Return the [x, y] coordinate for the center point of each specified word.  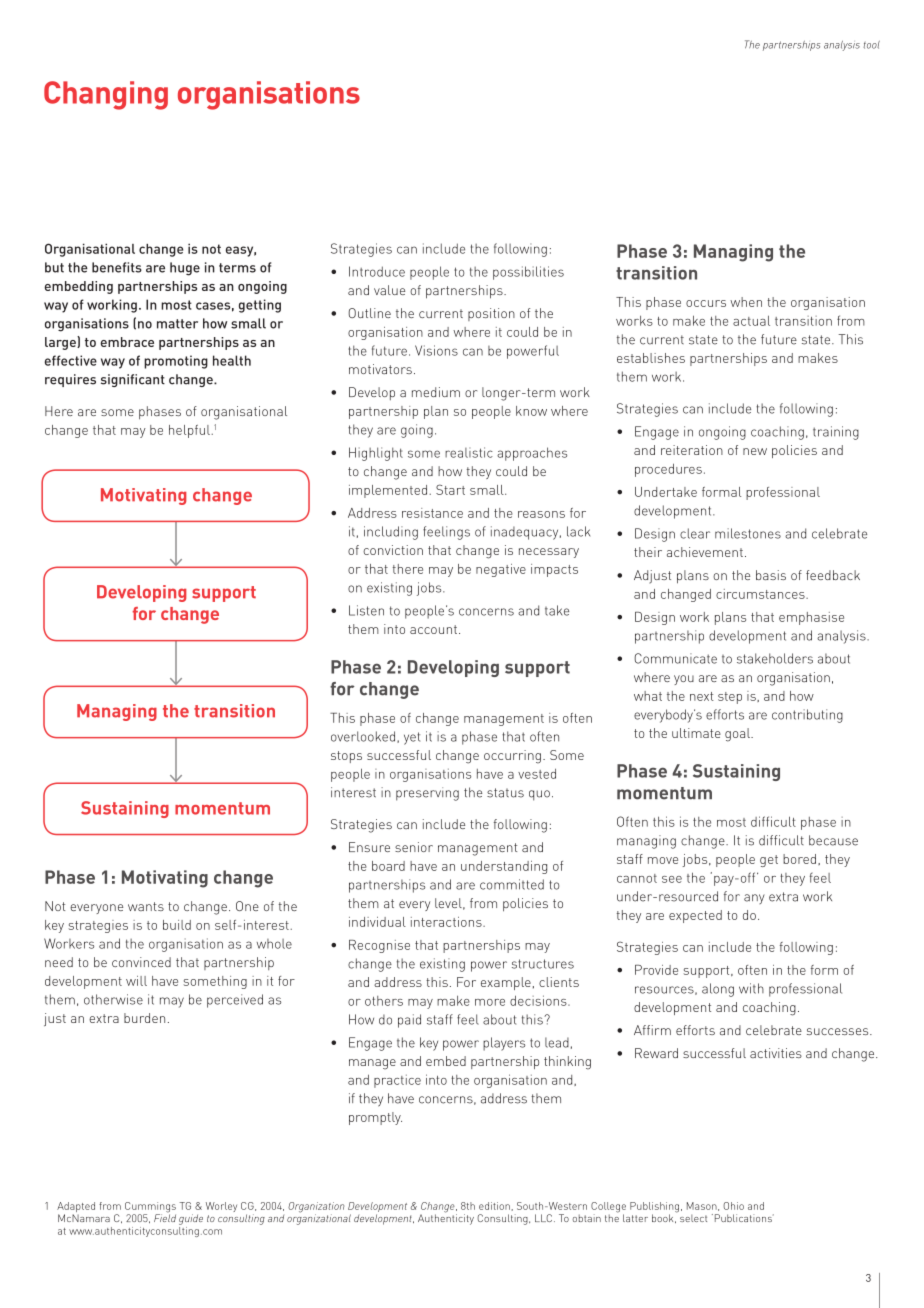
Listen [366, 610]
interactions [447, 922]
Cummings [150, 1208]
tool [871, 45]
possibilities [528, 273]
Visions [436, 350]
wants [146, 906]
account [433, 629]
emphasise [811, 618]
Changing [106, 95]
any [754, 899]
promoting [176, 362]
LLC [545, 1218]
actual [751, 320]
